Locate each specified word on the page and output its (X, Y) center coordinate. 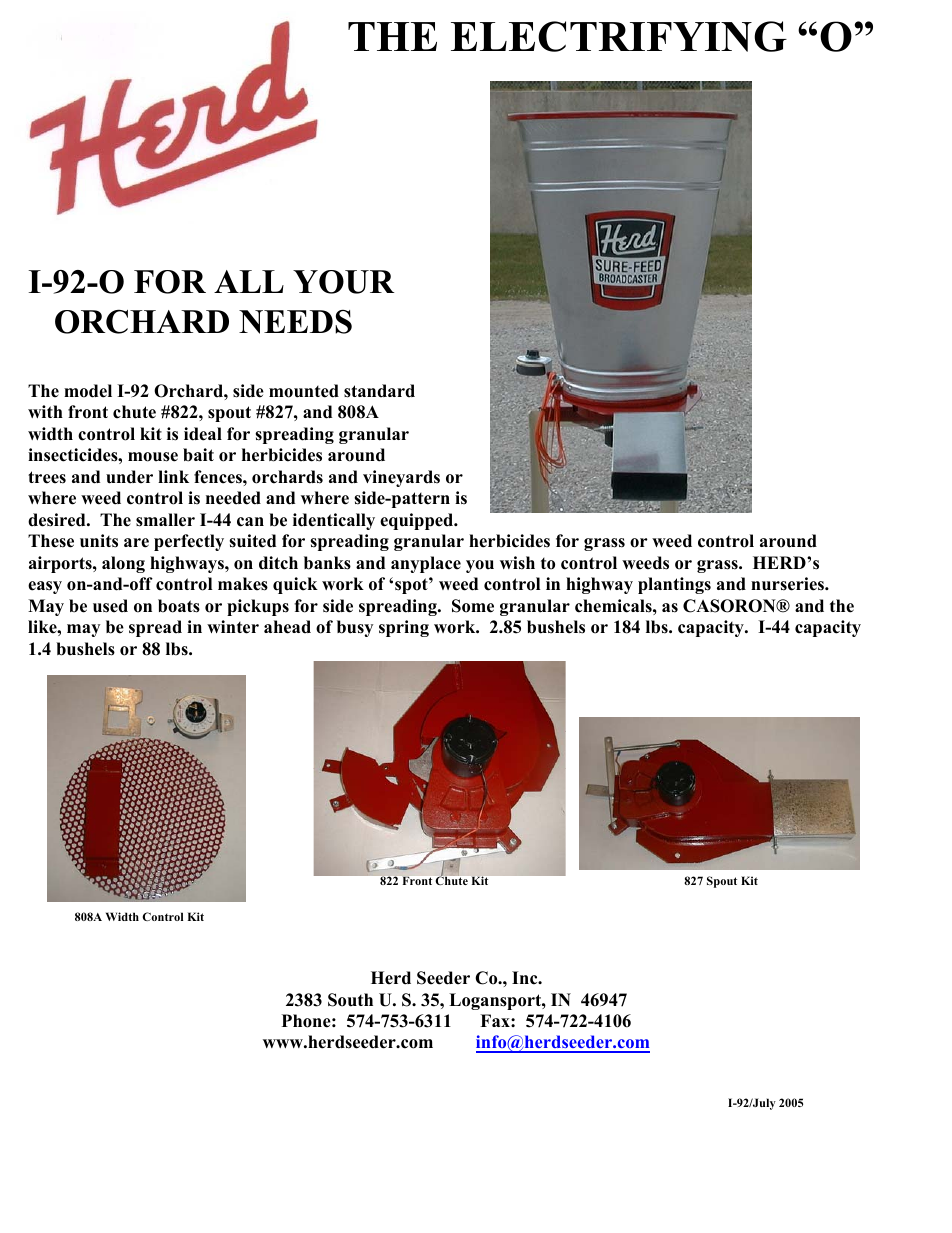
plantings (674, 585)
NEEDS (295, 322)
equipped (418, 521)
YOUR (343, 282)
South (350, 1000)
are (136, 543)
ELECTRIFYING (619, 36)
